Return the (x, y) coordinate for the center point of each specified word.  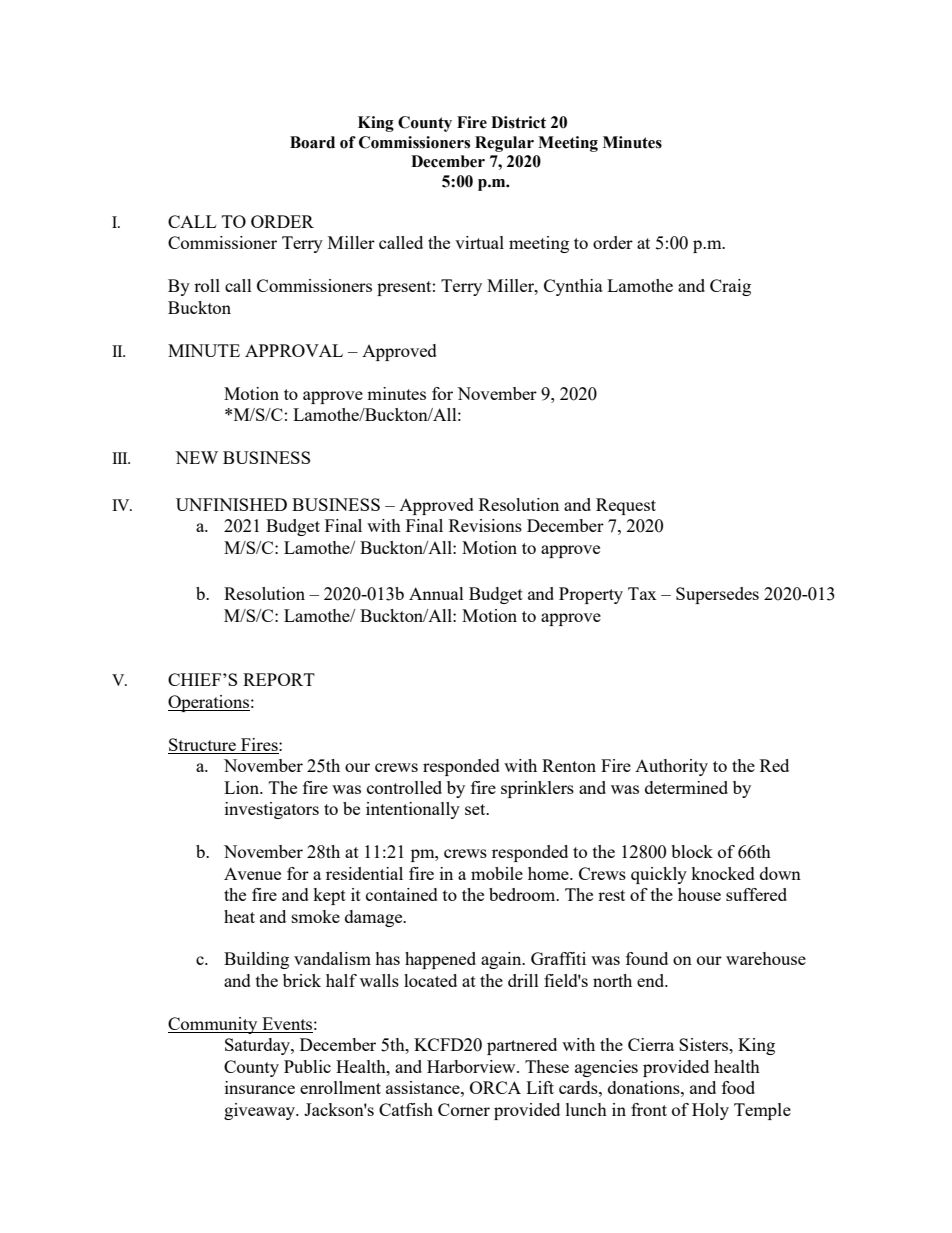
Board (312, 142)
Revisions (485, 525)
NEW (196, 457)
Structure (202, 744)
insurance (260, 1087)
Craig (730, 287)
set (476, 809)
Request (626, 506)
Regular (504, 144)
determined (686, 787)
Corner (464, 1109)
